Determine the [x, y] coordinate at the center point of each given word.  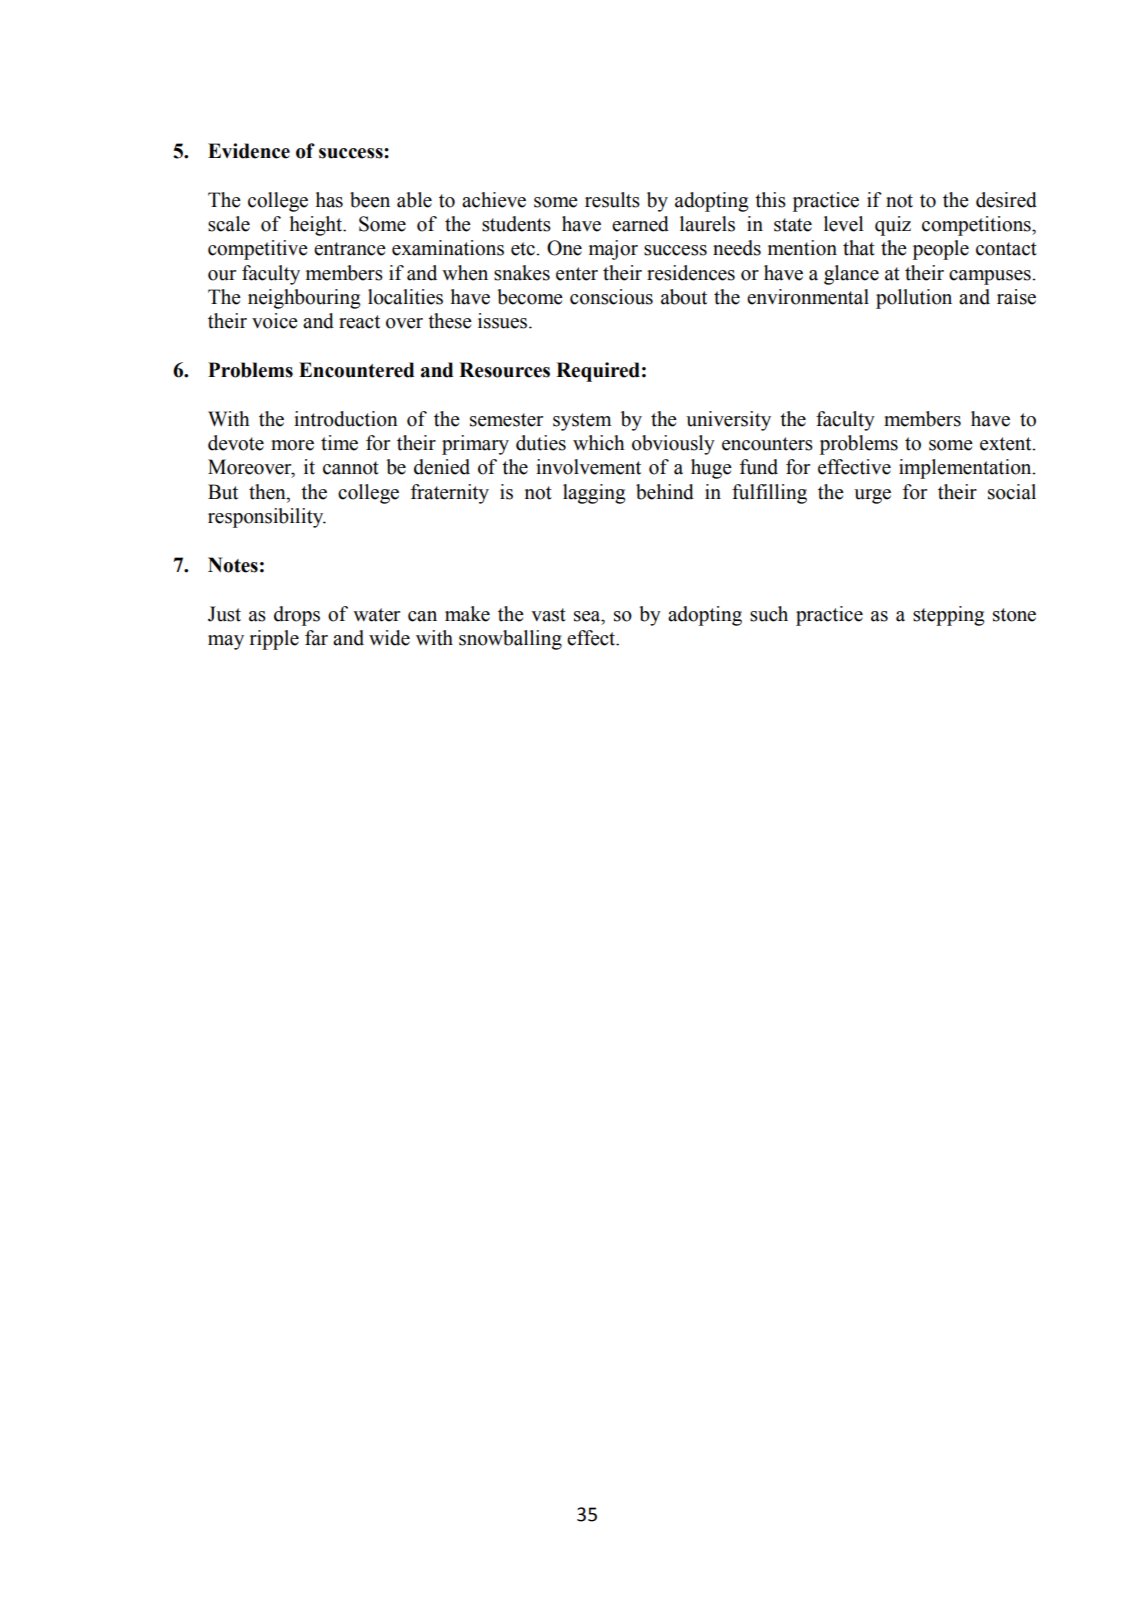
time [339, 443]
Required [598, 372]
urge [872, 496]
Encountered [356, 370]
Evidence [249, 151]
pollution [914, 299]
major [613, 250]
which [599, 443]
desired [1006, 200]
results [612, 200]
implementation [966, 469]
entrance [350, 249]
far [316, 638]
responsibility [267, 518]
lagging [594, 494]
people [941, 250]
